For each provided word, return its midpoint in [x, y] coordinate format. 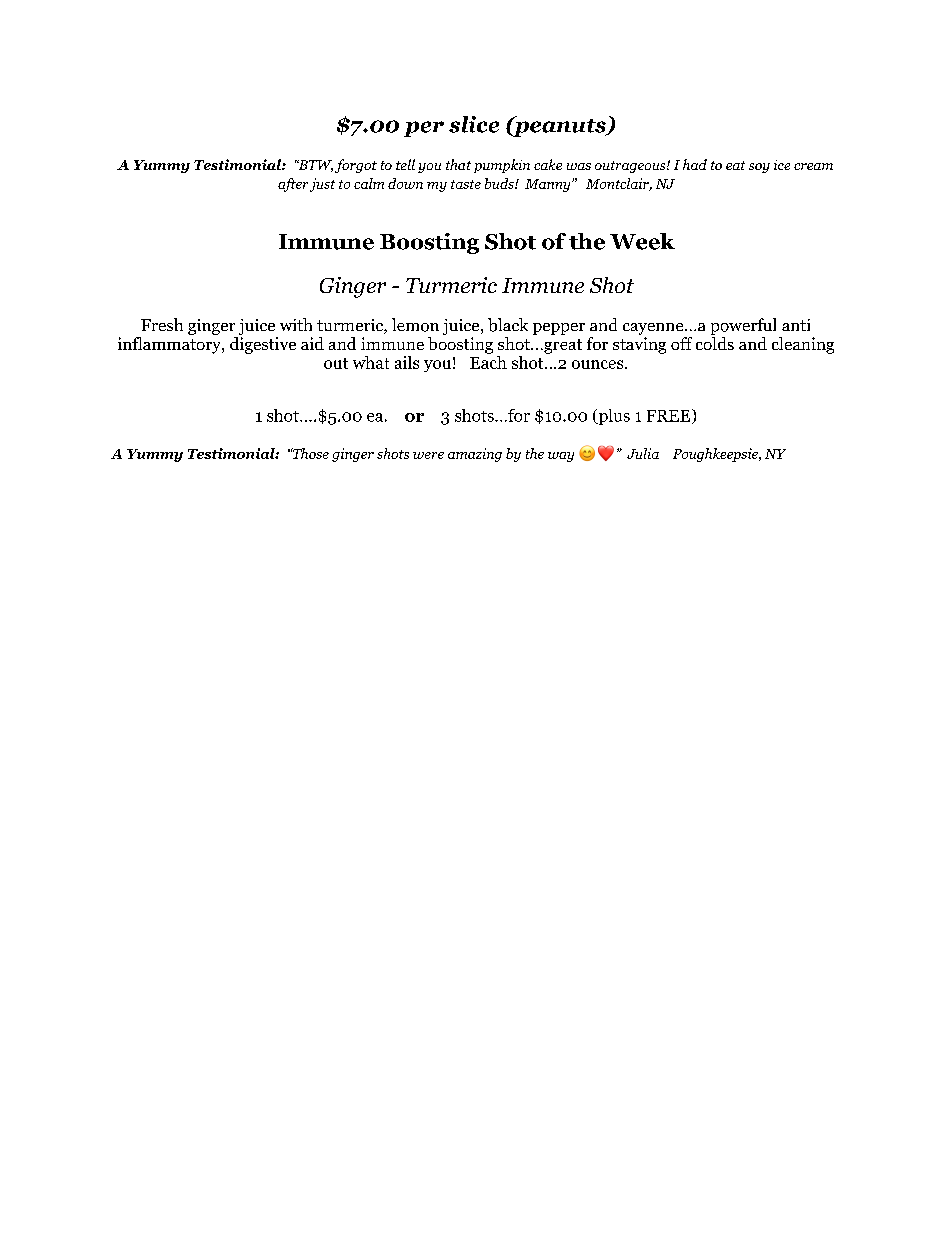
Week [642, 241]
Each [488, 361]
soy [759, 168]
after [293, 185]
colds [715, 343]
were [428, 455]
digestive [263, 345]
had [695, 164]
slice [474, 124]
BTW [314, 166]
